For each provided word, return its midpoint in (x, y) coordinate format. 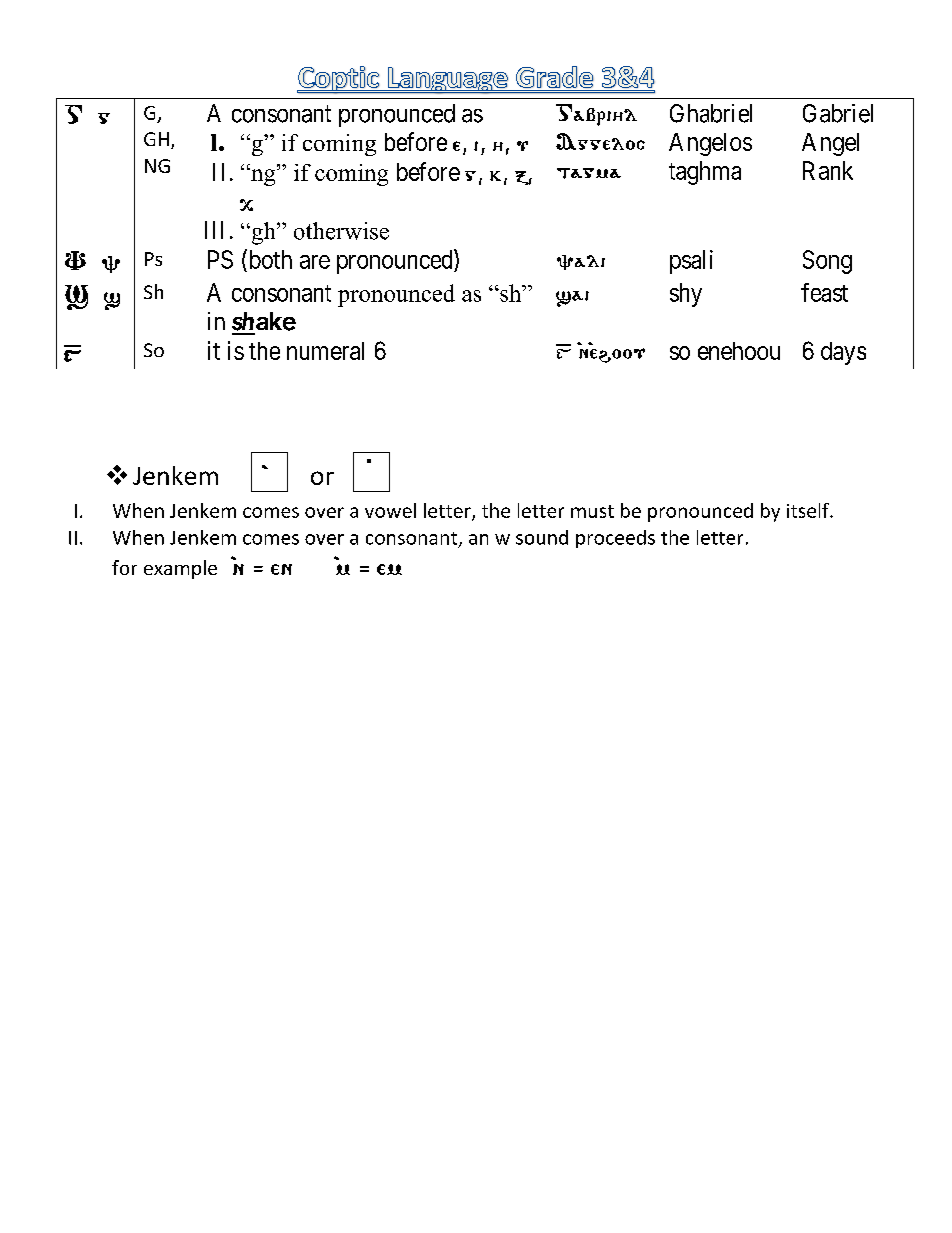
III (214, 230)
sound (542, 537)
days (843, 353)
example (180, 569)
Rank (828, 170)
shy (686, 295)
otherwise (341, 231)
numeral (325, 351)
